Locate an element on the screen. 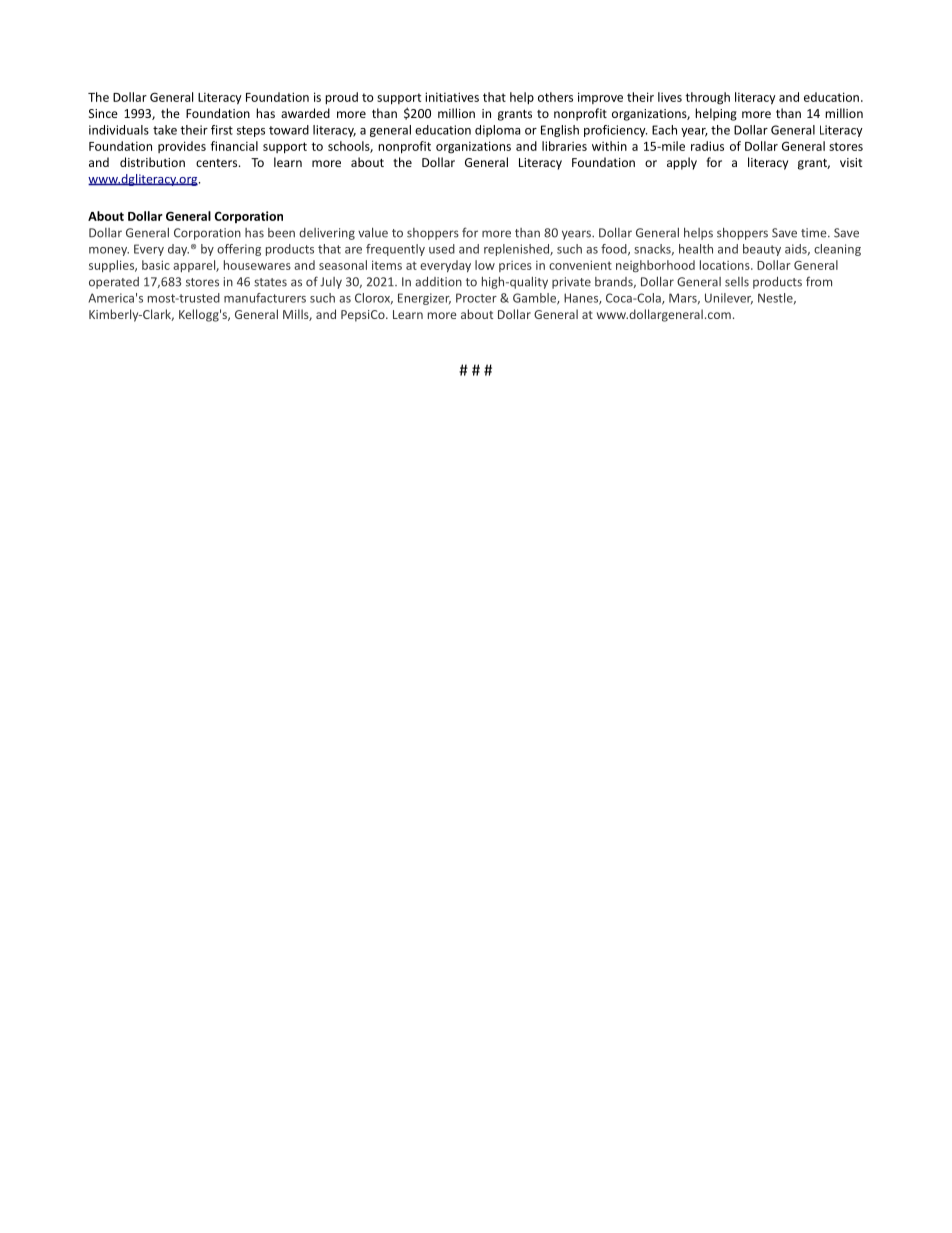 This screenshot has height=1233, width=952. used is located at coordinates (442, 249).
